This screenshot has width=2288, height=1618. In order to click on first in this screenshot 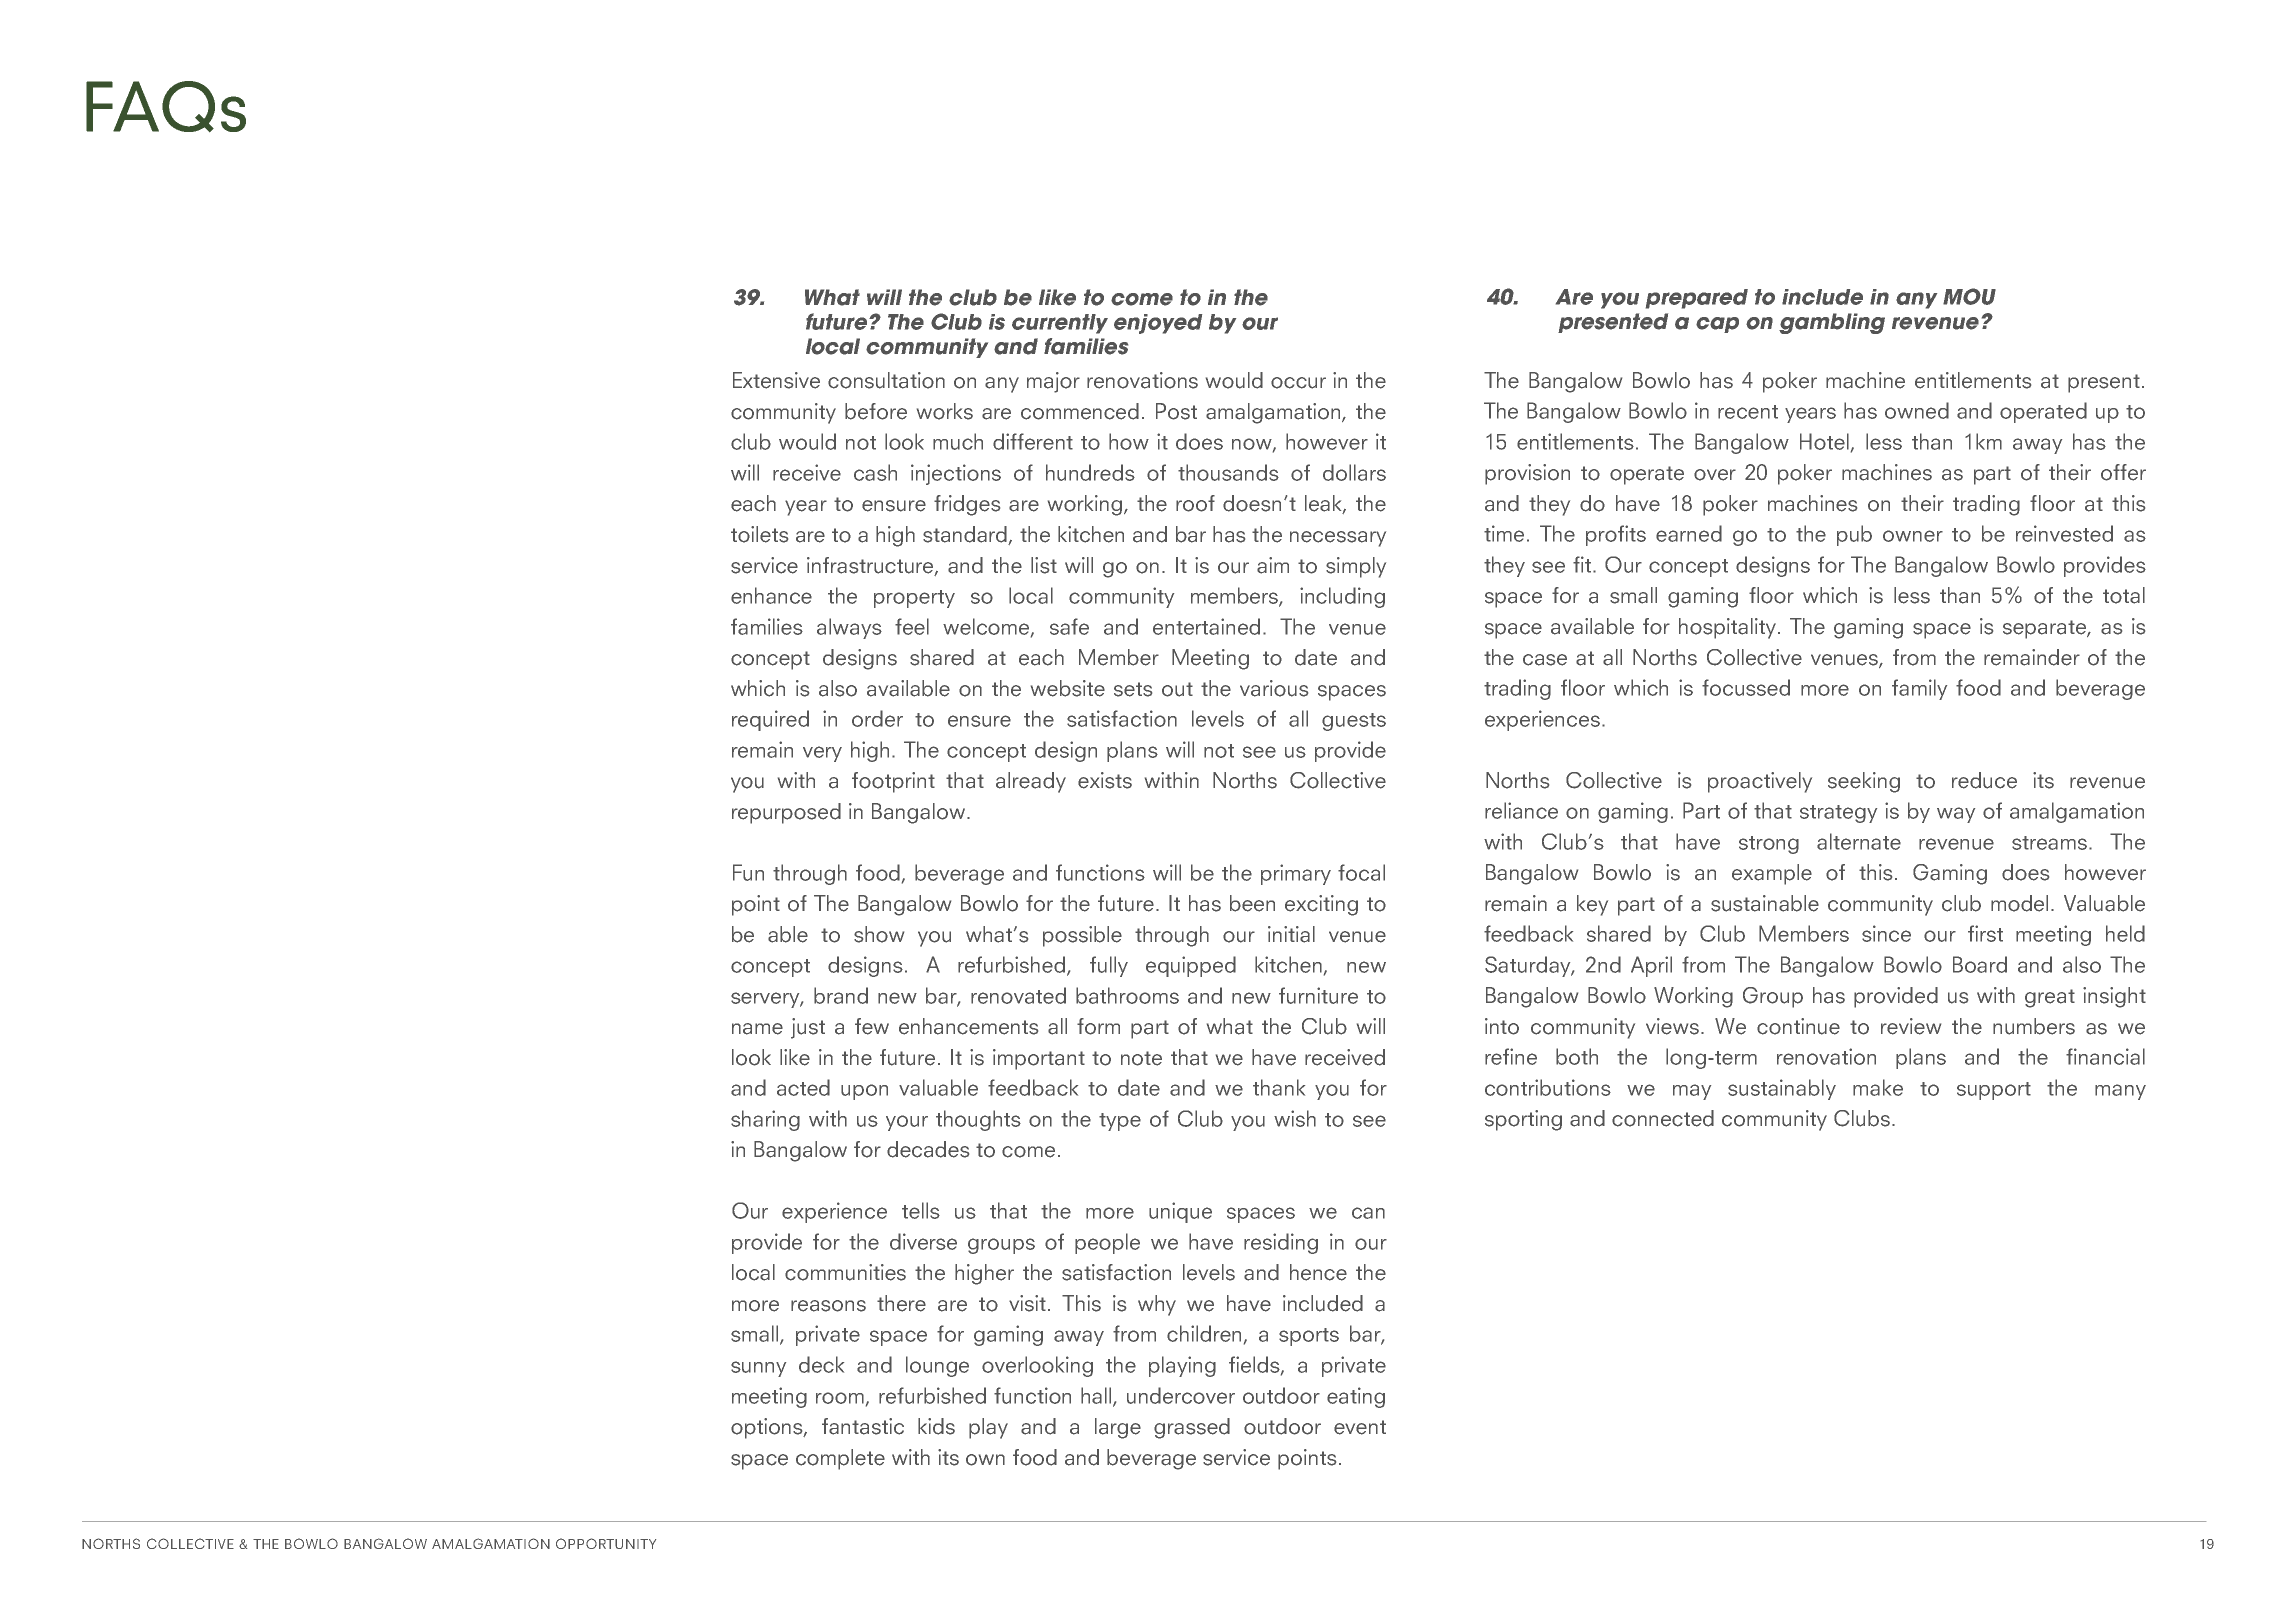, I will do `click(1985, 933)`.
